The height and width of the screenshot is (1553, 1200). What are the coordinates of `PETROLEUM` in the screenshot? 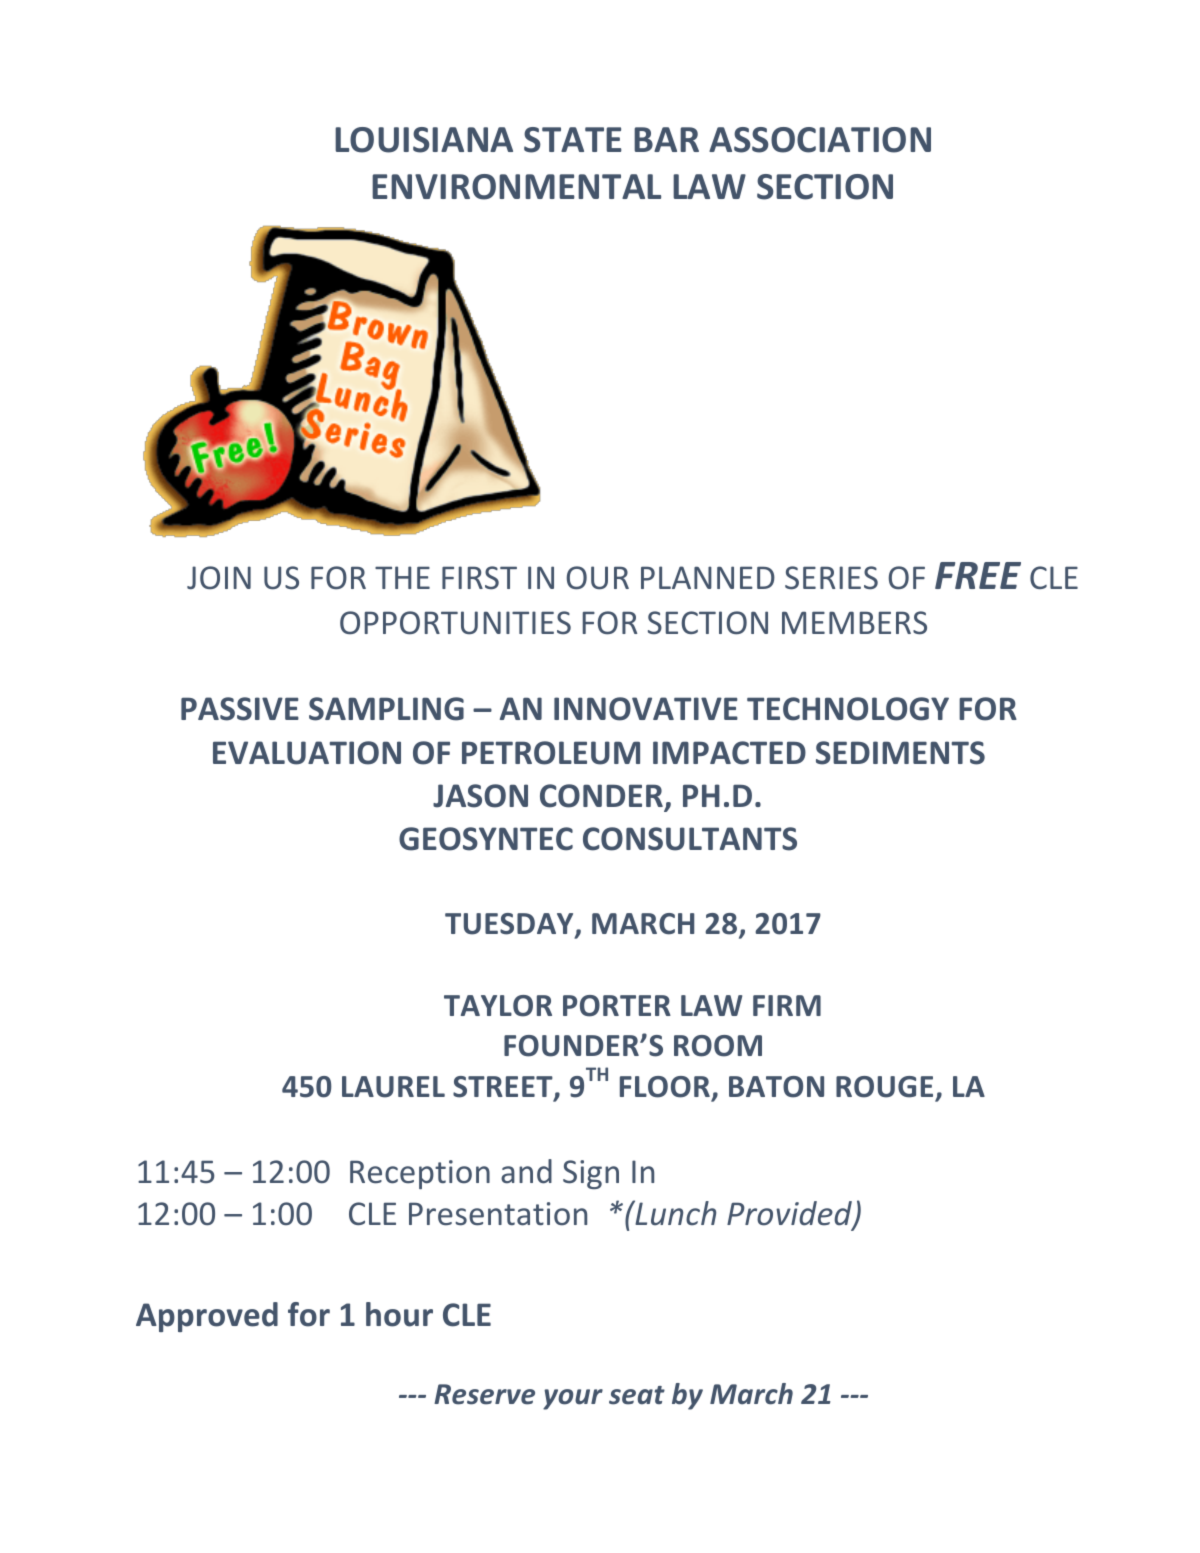 It's located at (551, 753).
